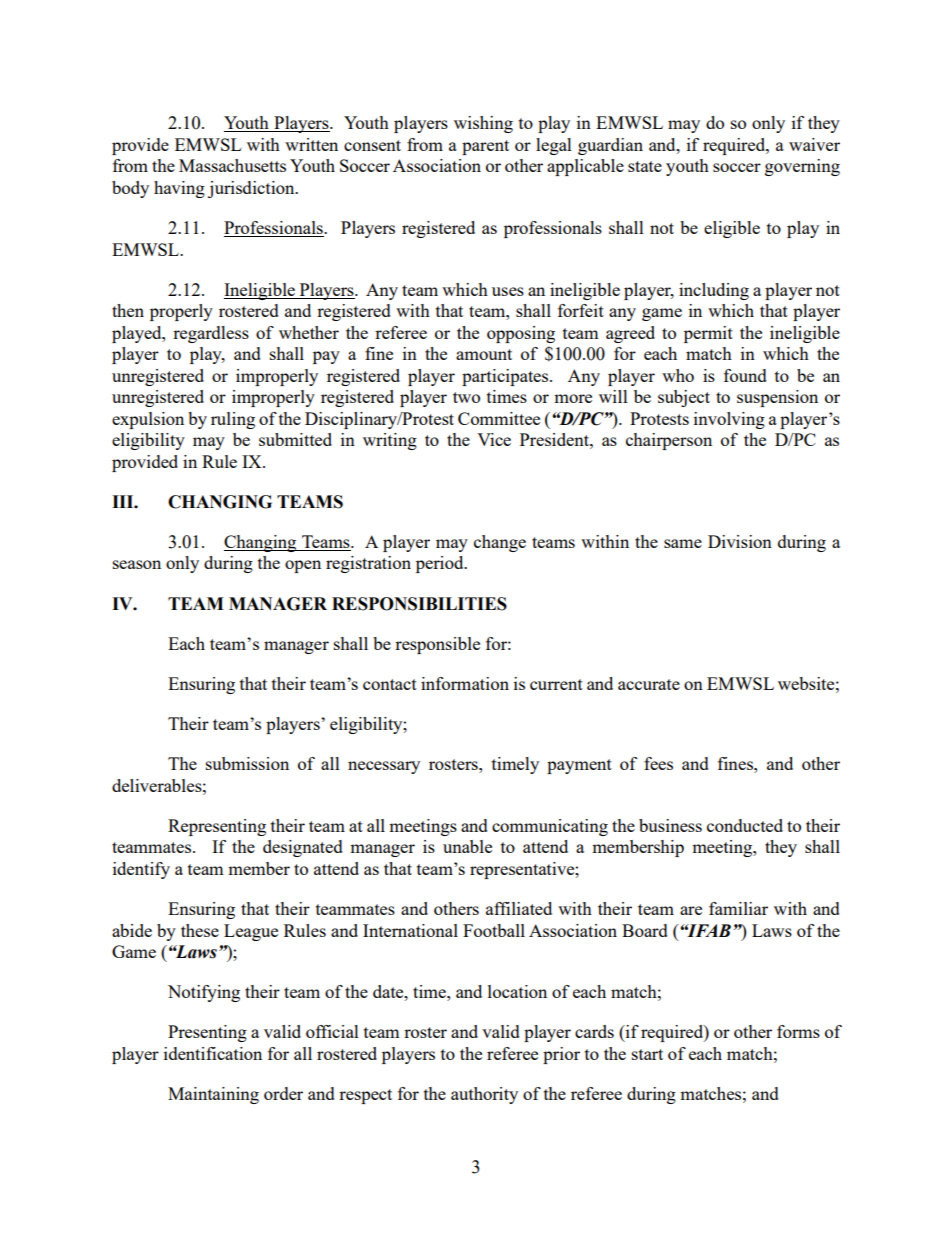  Describe the element at coordinates (802, 167) in the page. I see `governing` at that location.
